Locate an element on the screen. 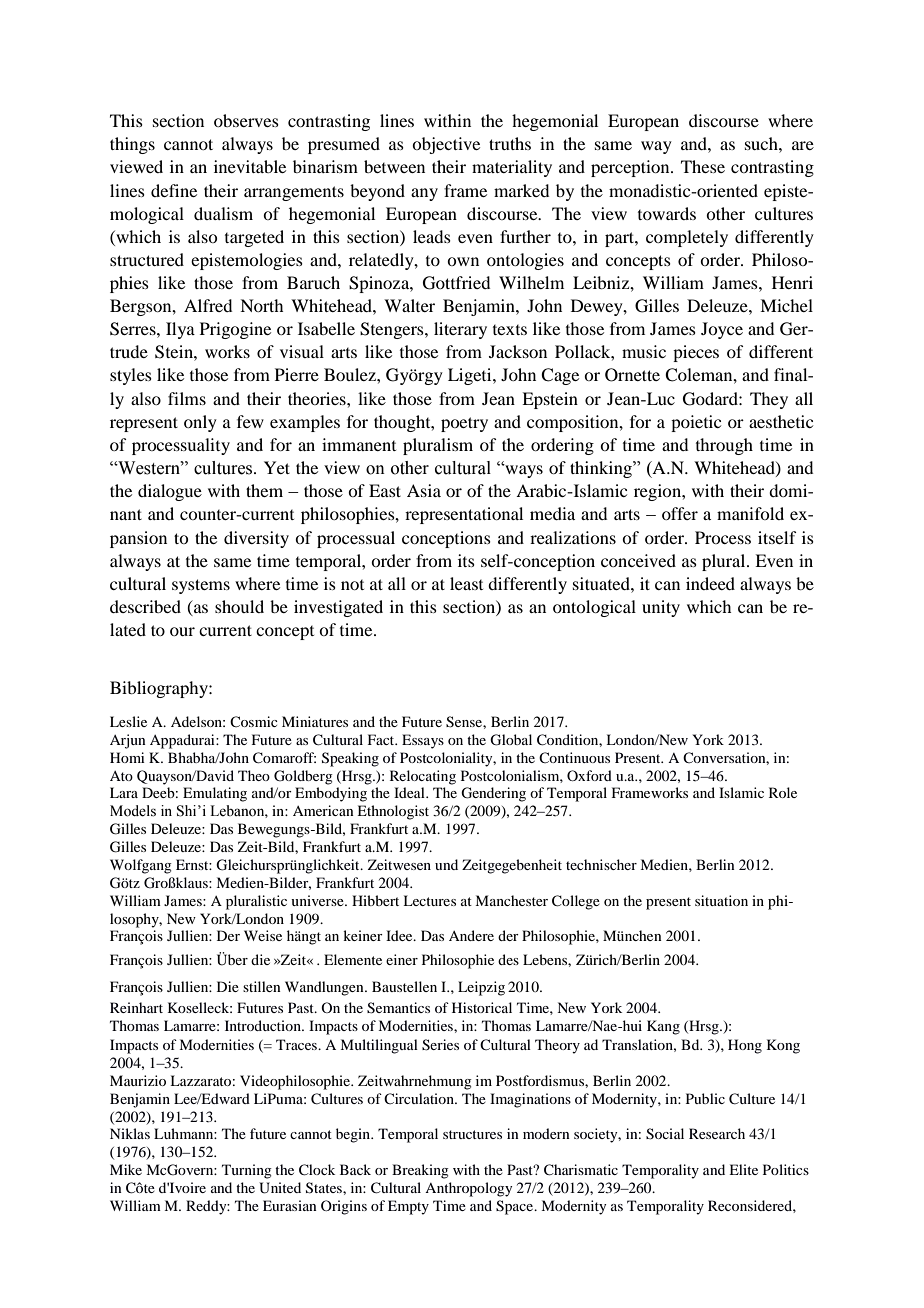 Image resolution: width=924 pixels, height=1308 pixels. poetry is located at coordinates (464, 424).
